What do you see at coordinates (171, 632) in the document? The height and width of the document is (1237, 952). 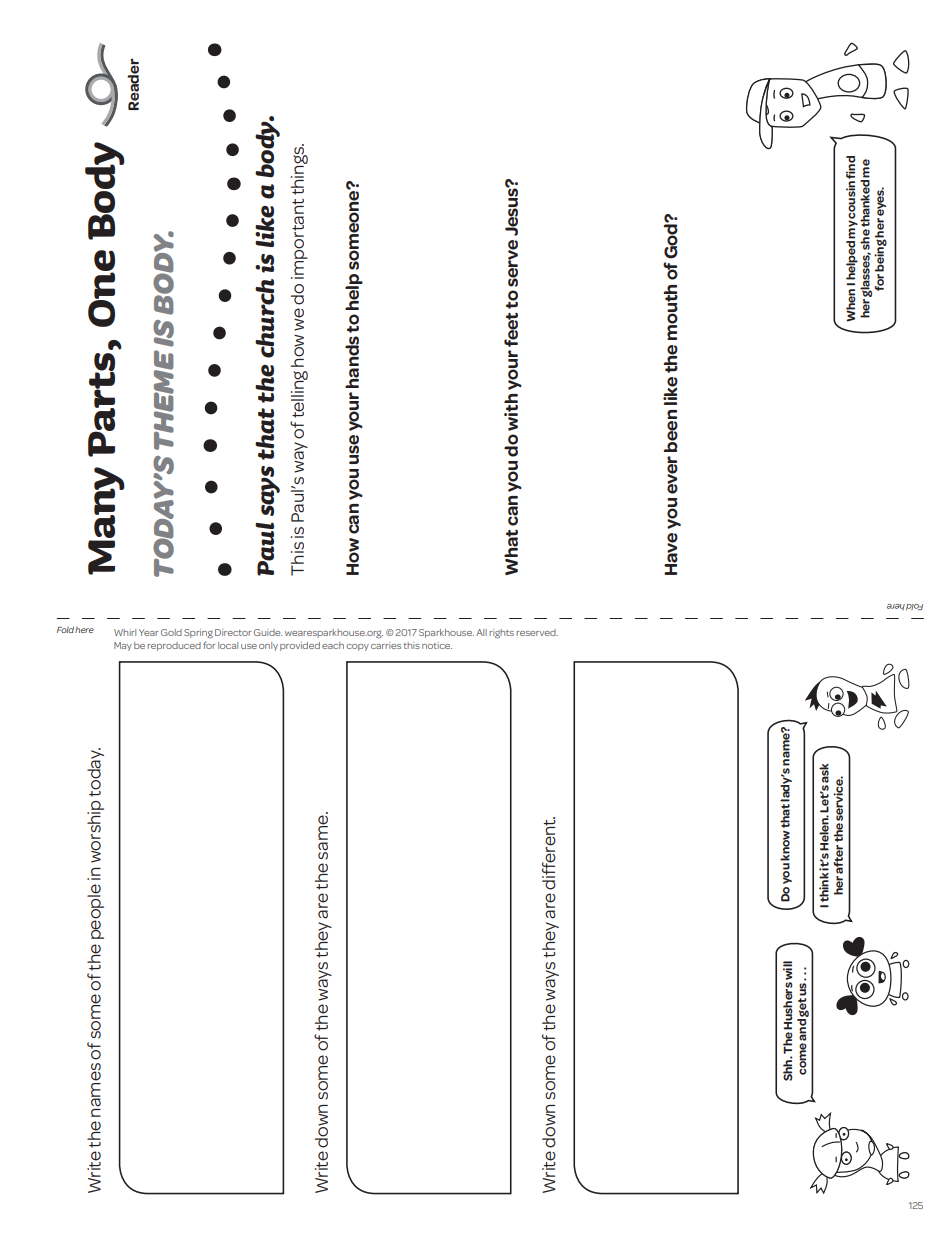 I see `Gold` at bounding box center [171, 632].
